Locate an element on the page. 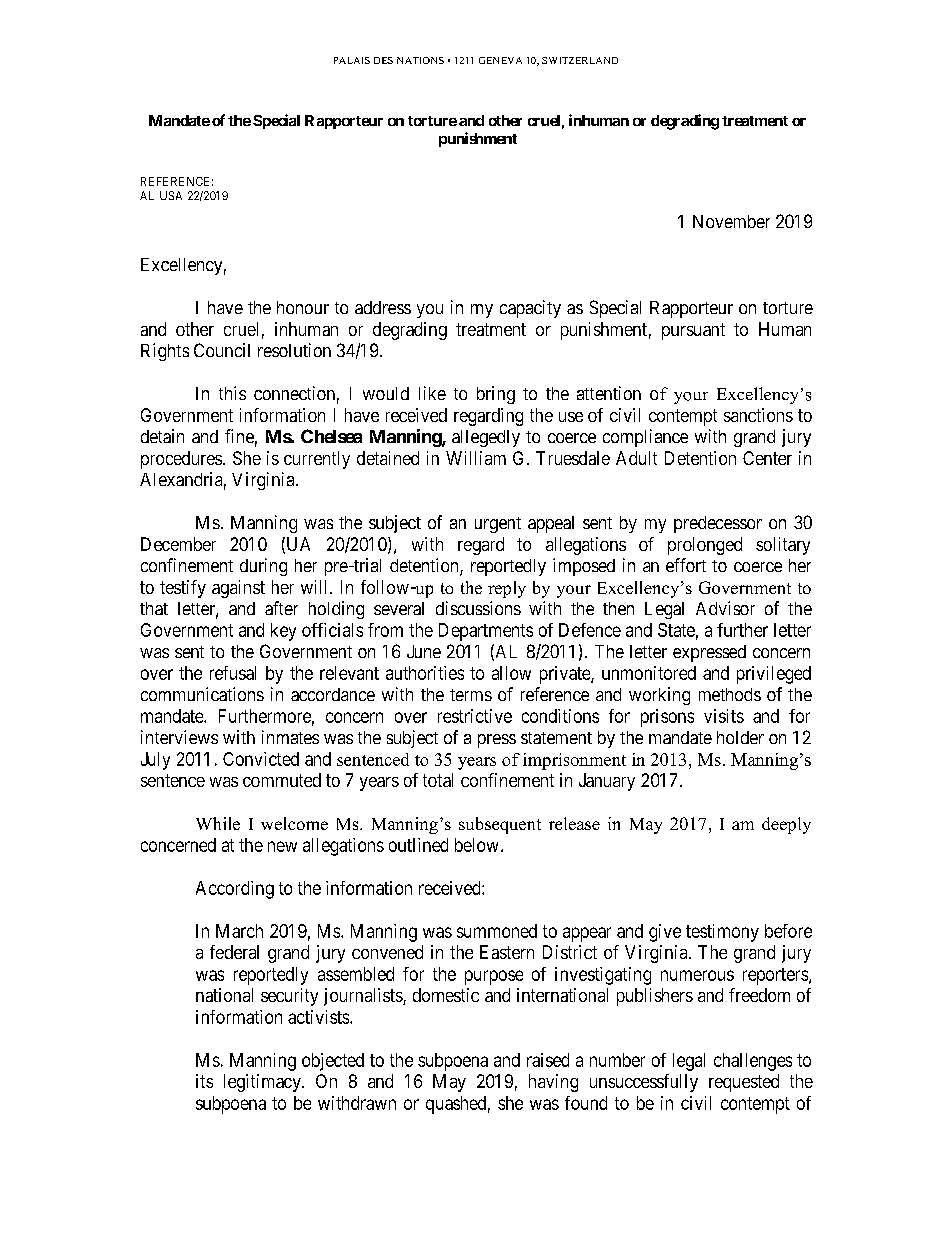  capacity is located at coordinates (530, 309).
